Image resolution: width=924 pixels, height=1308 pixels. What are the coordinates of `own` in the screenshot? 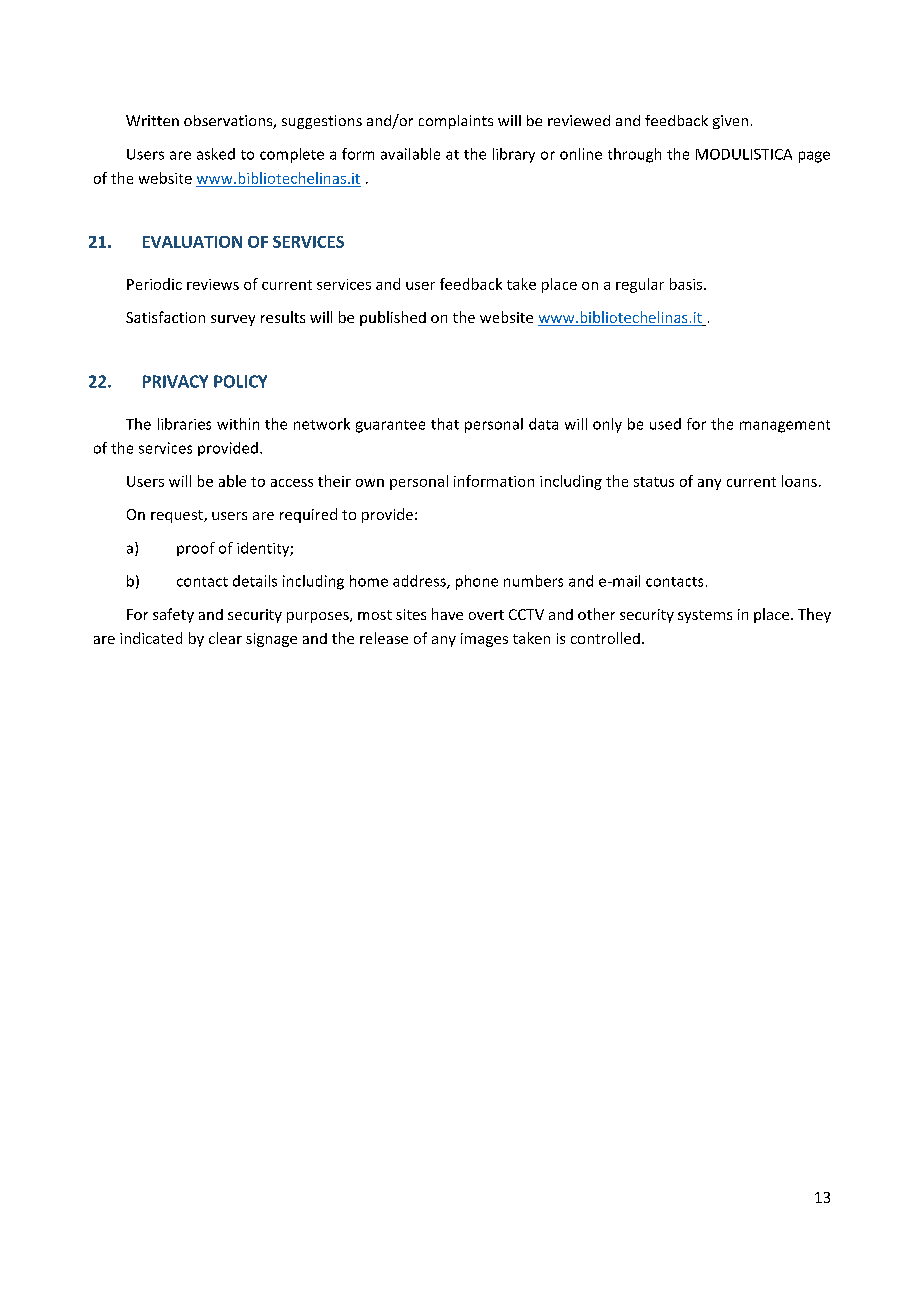 It's located at (370, 483).
